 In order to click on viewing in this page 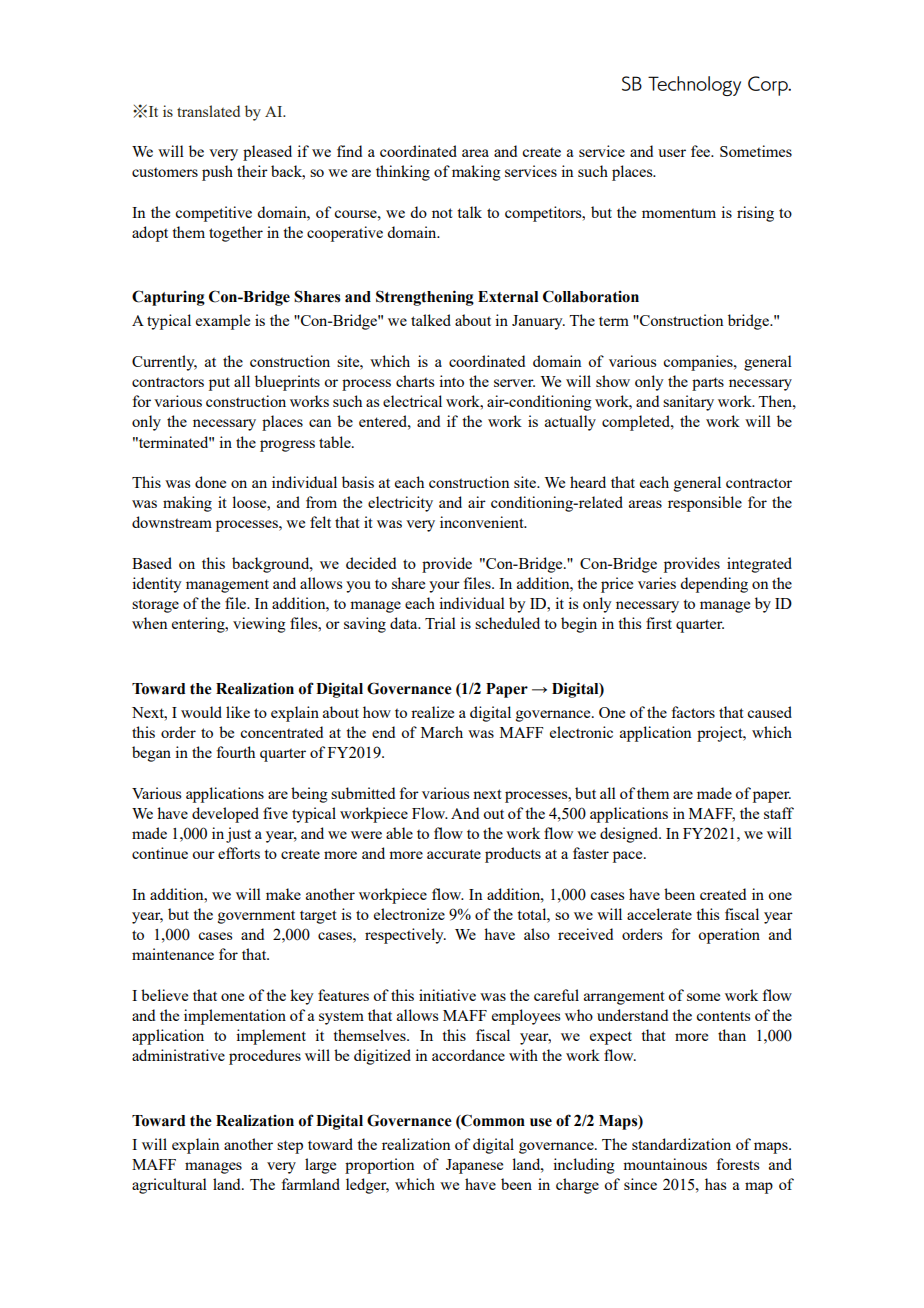, I will do `click(259, 625)`.
